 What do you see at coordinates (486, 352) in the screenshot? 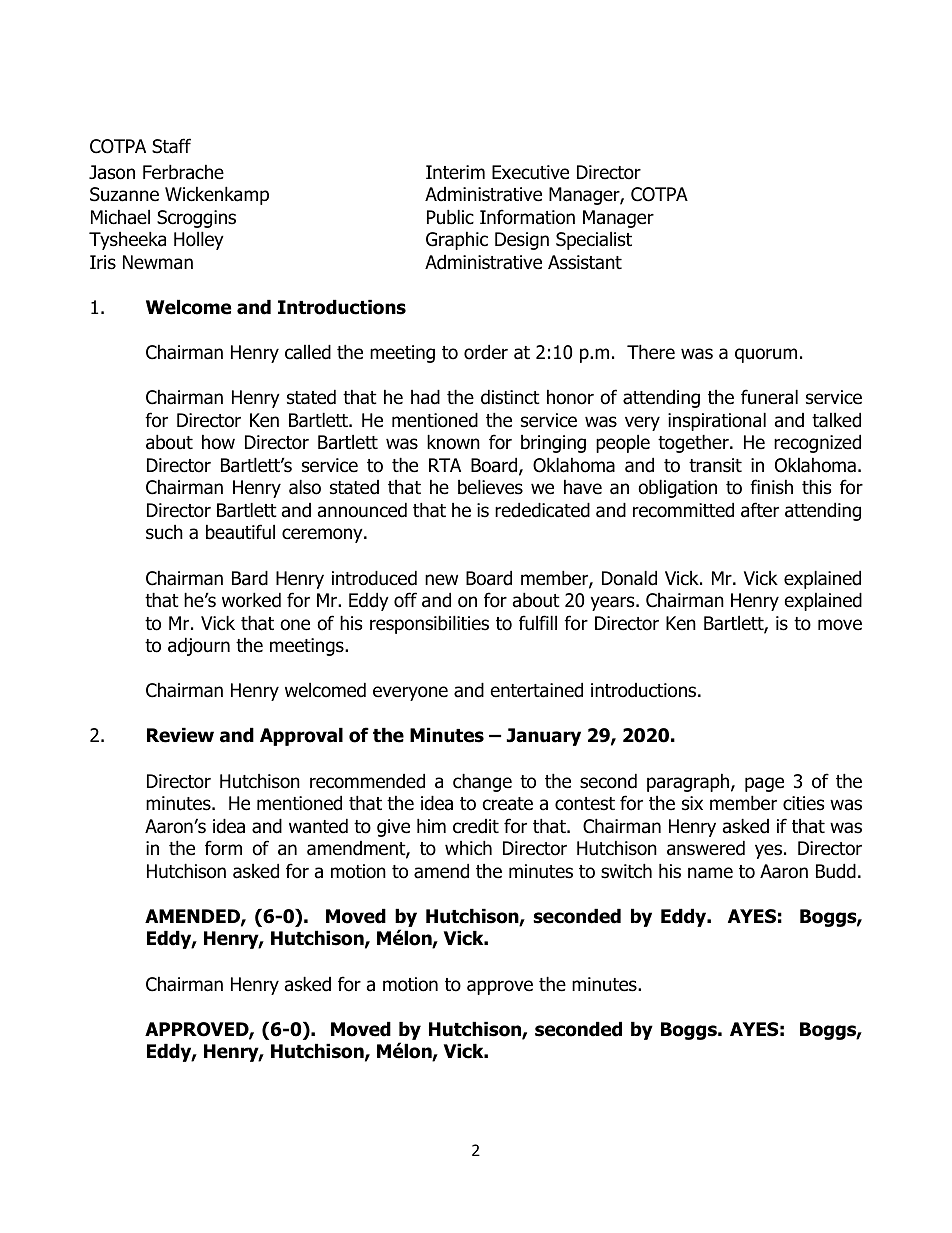
I see `order` at bounding box center [486, 352].
